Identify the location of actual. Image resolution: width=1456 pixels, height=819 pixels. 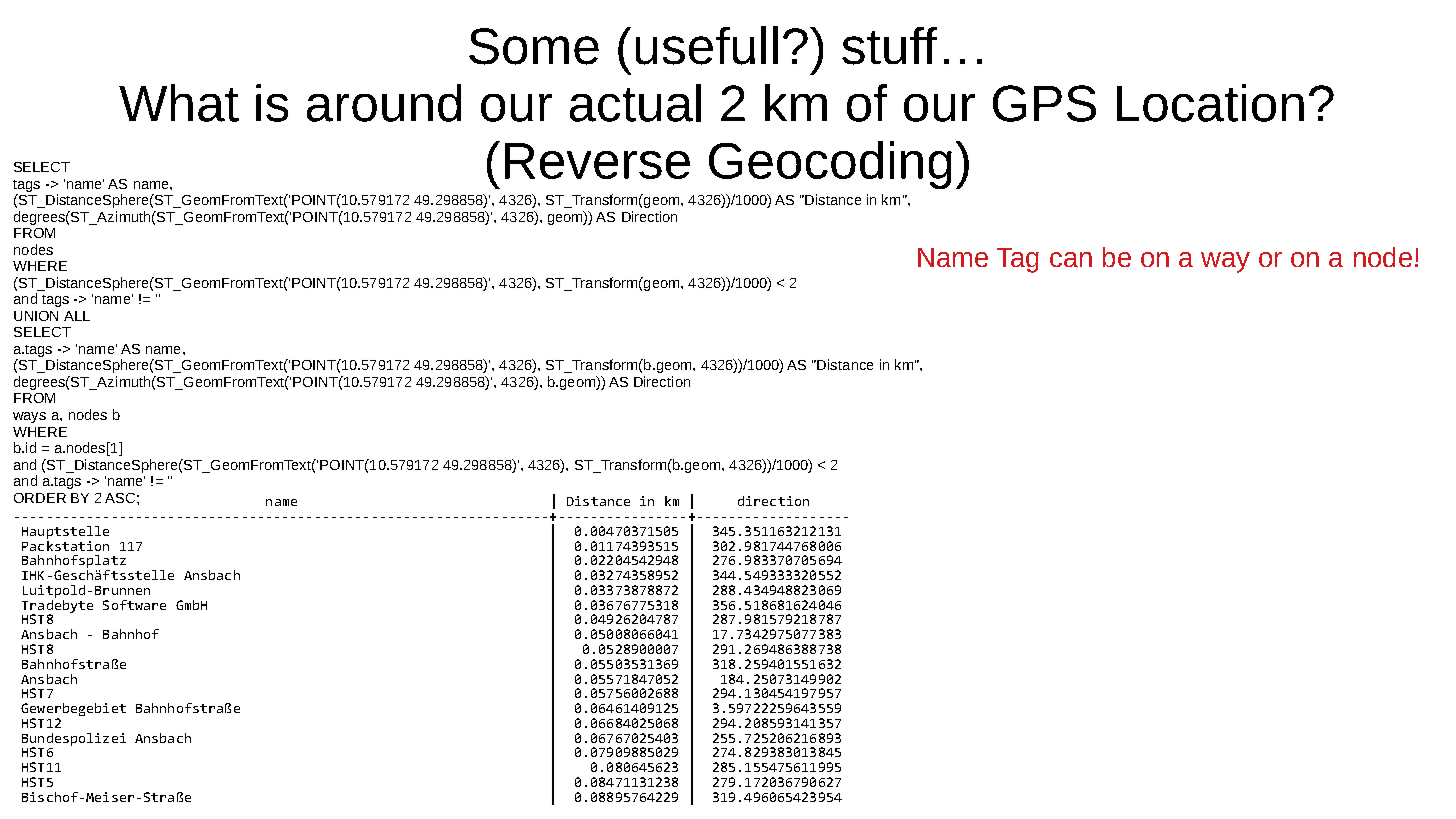
(635, 103).
